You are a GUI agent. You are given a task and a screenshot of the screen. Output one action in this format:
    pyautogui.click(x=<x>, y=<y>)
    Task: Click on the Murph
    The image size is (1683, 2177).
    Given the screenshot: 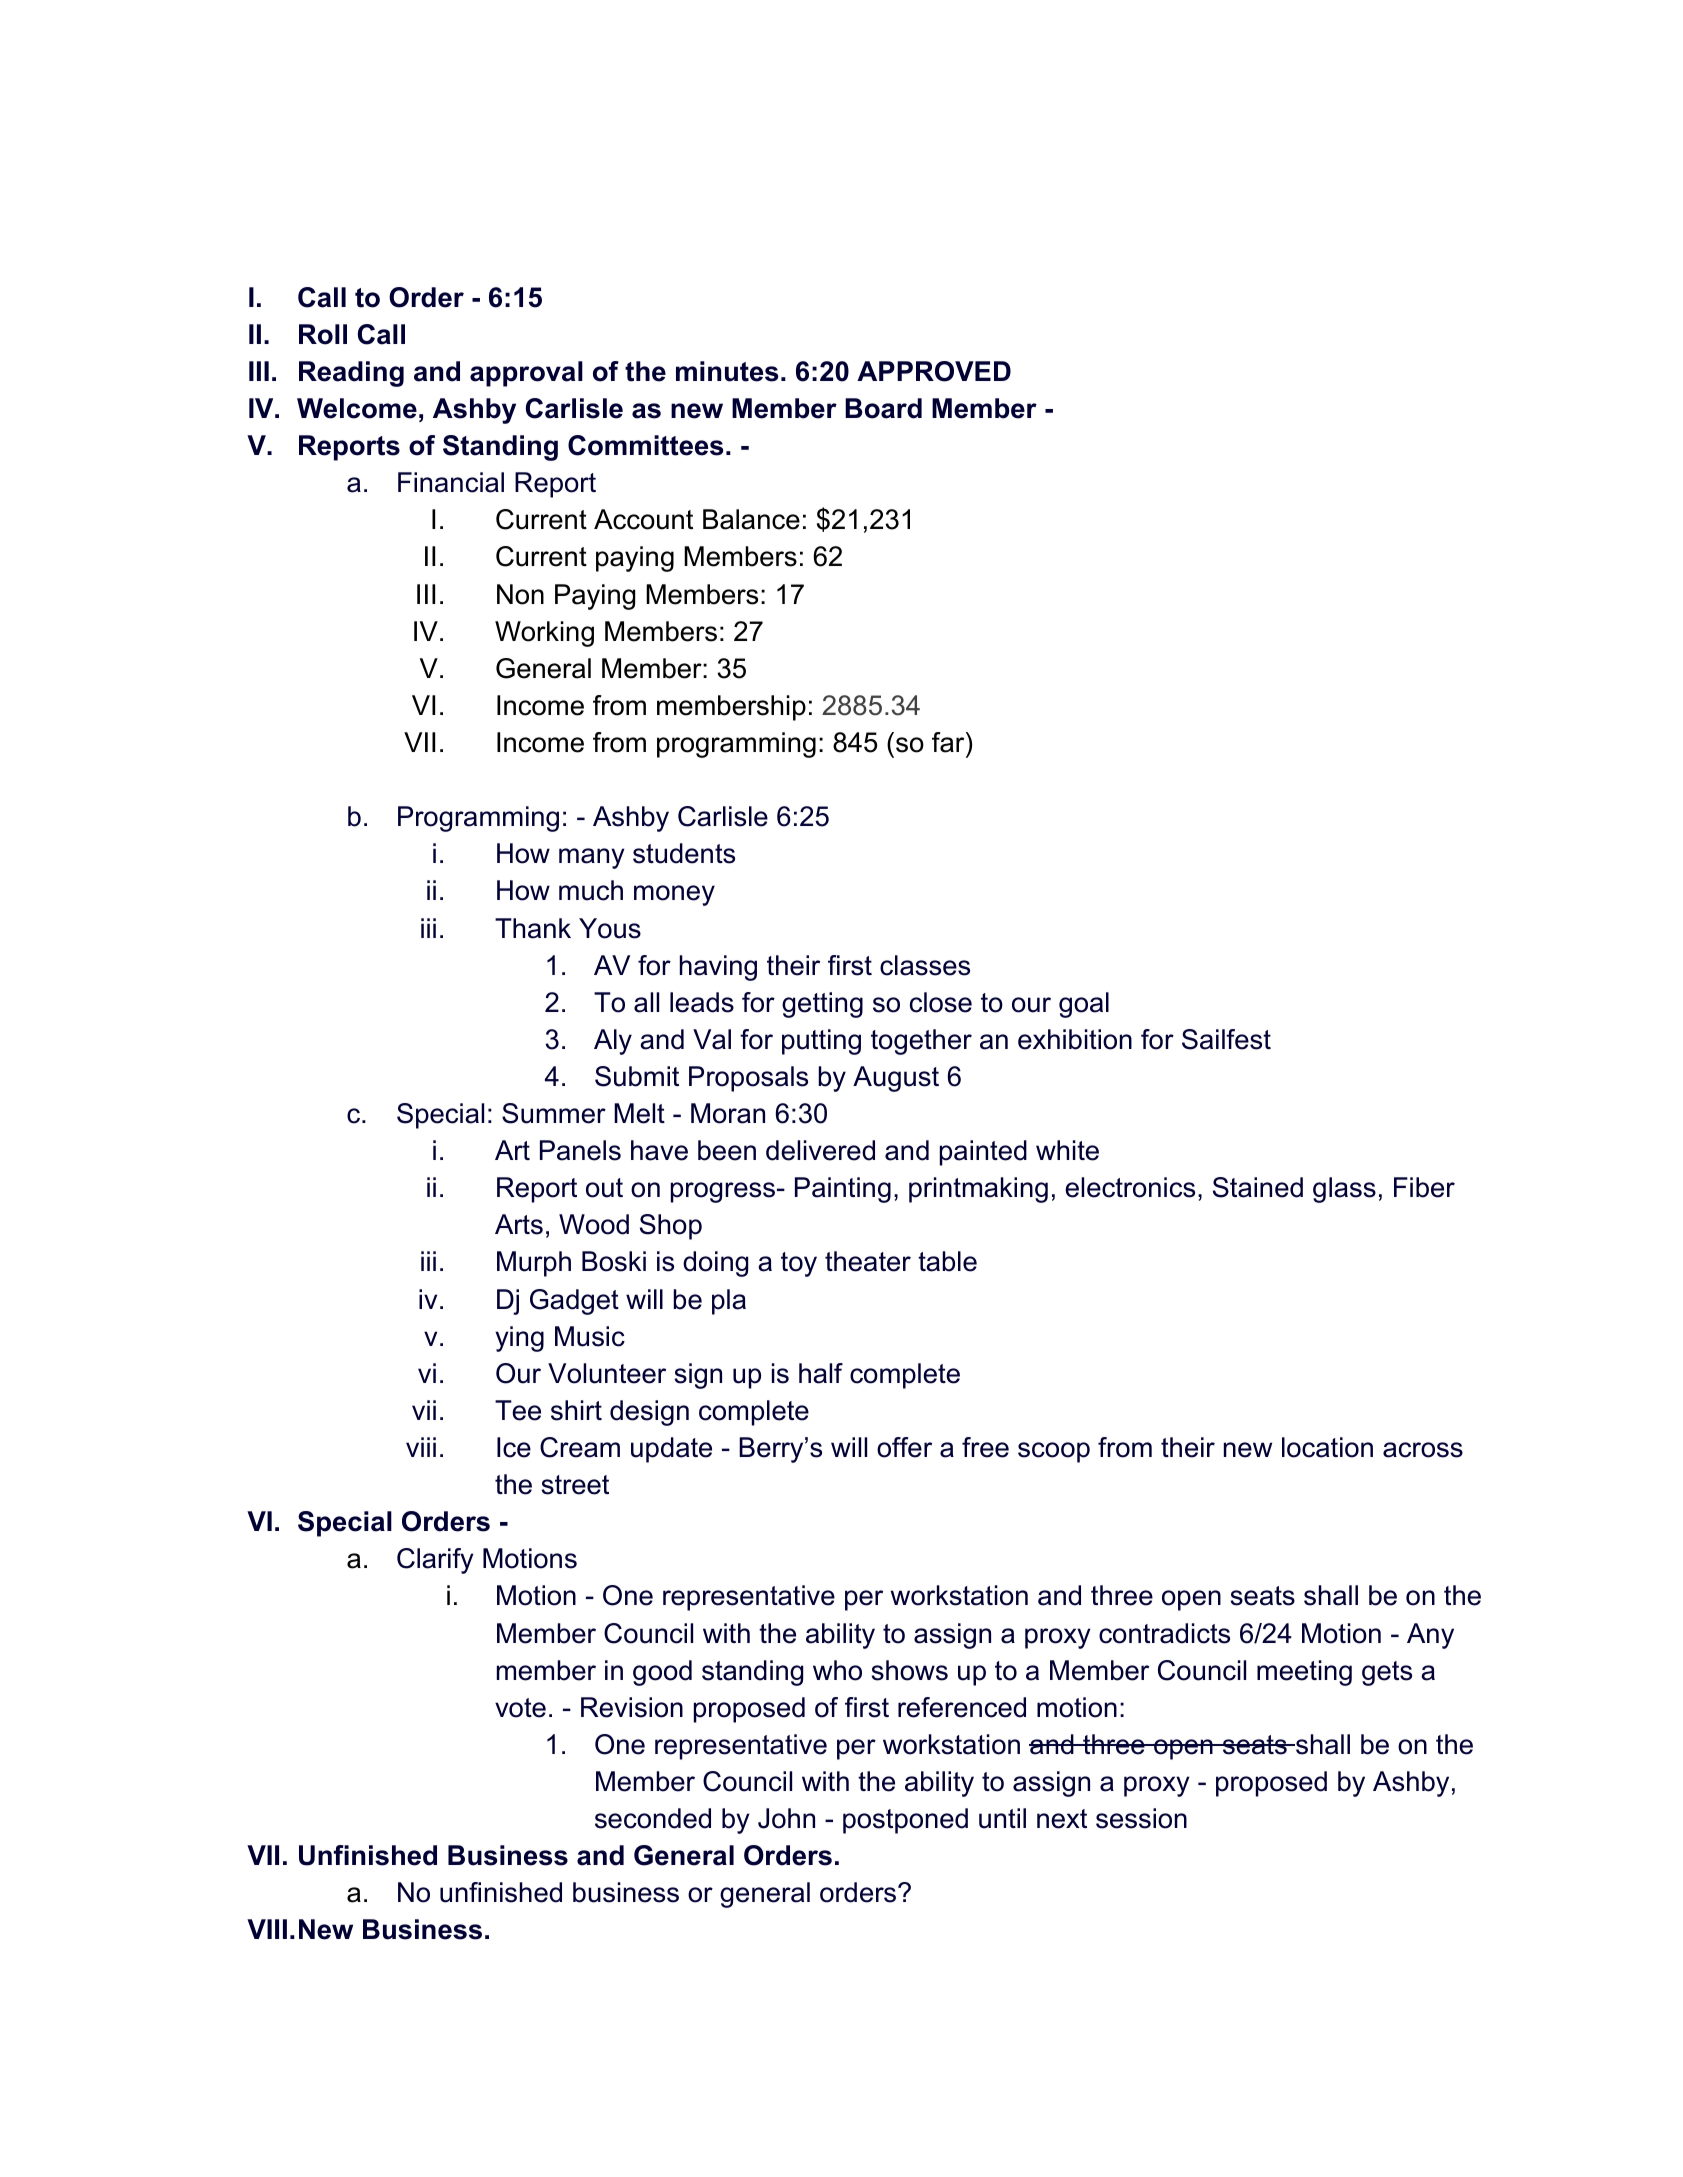 What is the action you would take?
    pyautogui.click(x=534, y=1264)
